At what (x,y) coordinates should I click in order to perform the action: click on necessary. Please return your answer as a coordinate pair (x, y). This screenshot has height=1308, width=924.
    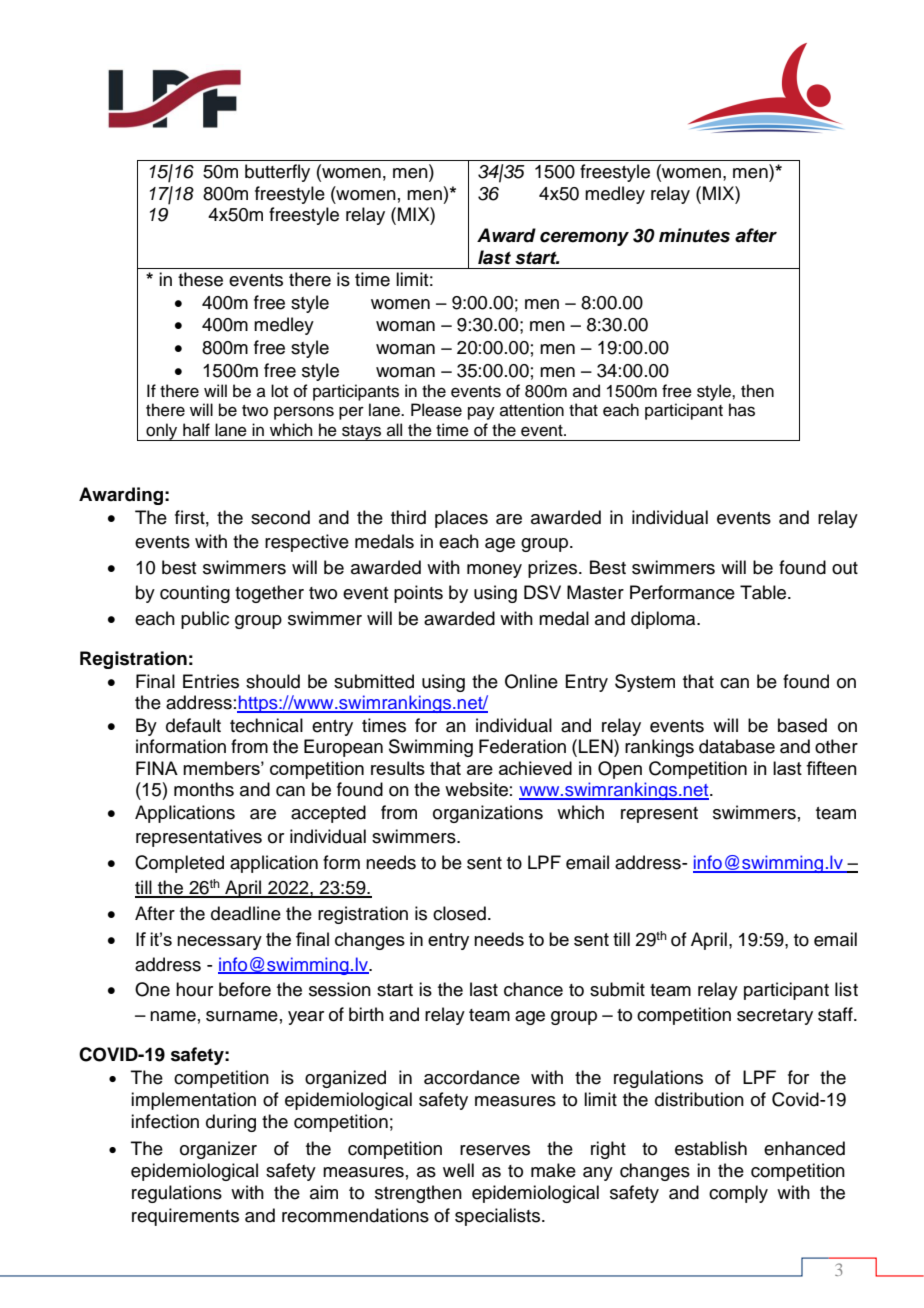
    Looking at the image, I should click on (219, 943).
